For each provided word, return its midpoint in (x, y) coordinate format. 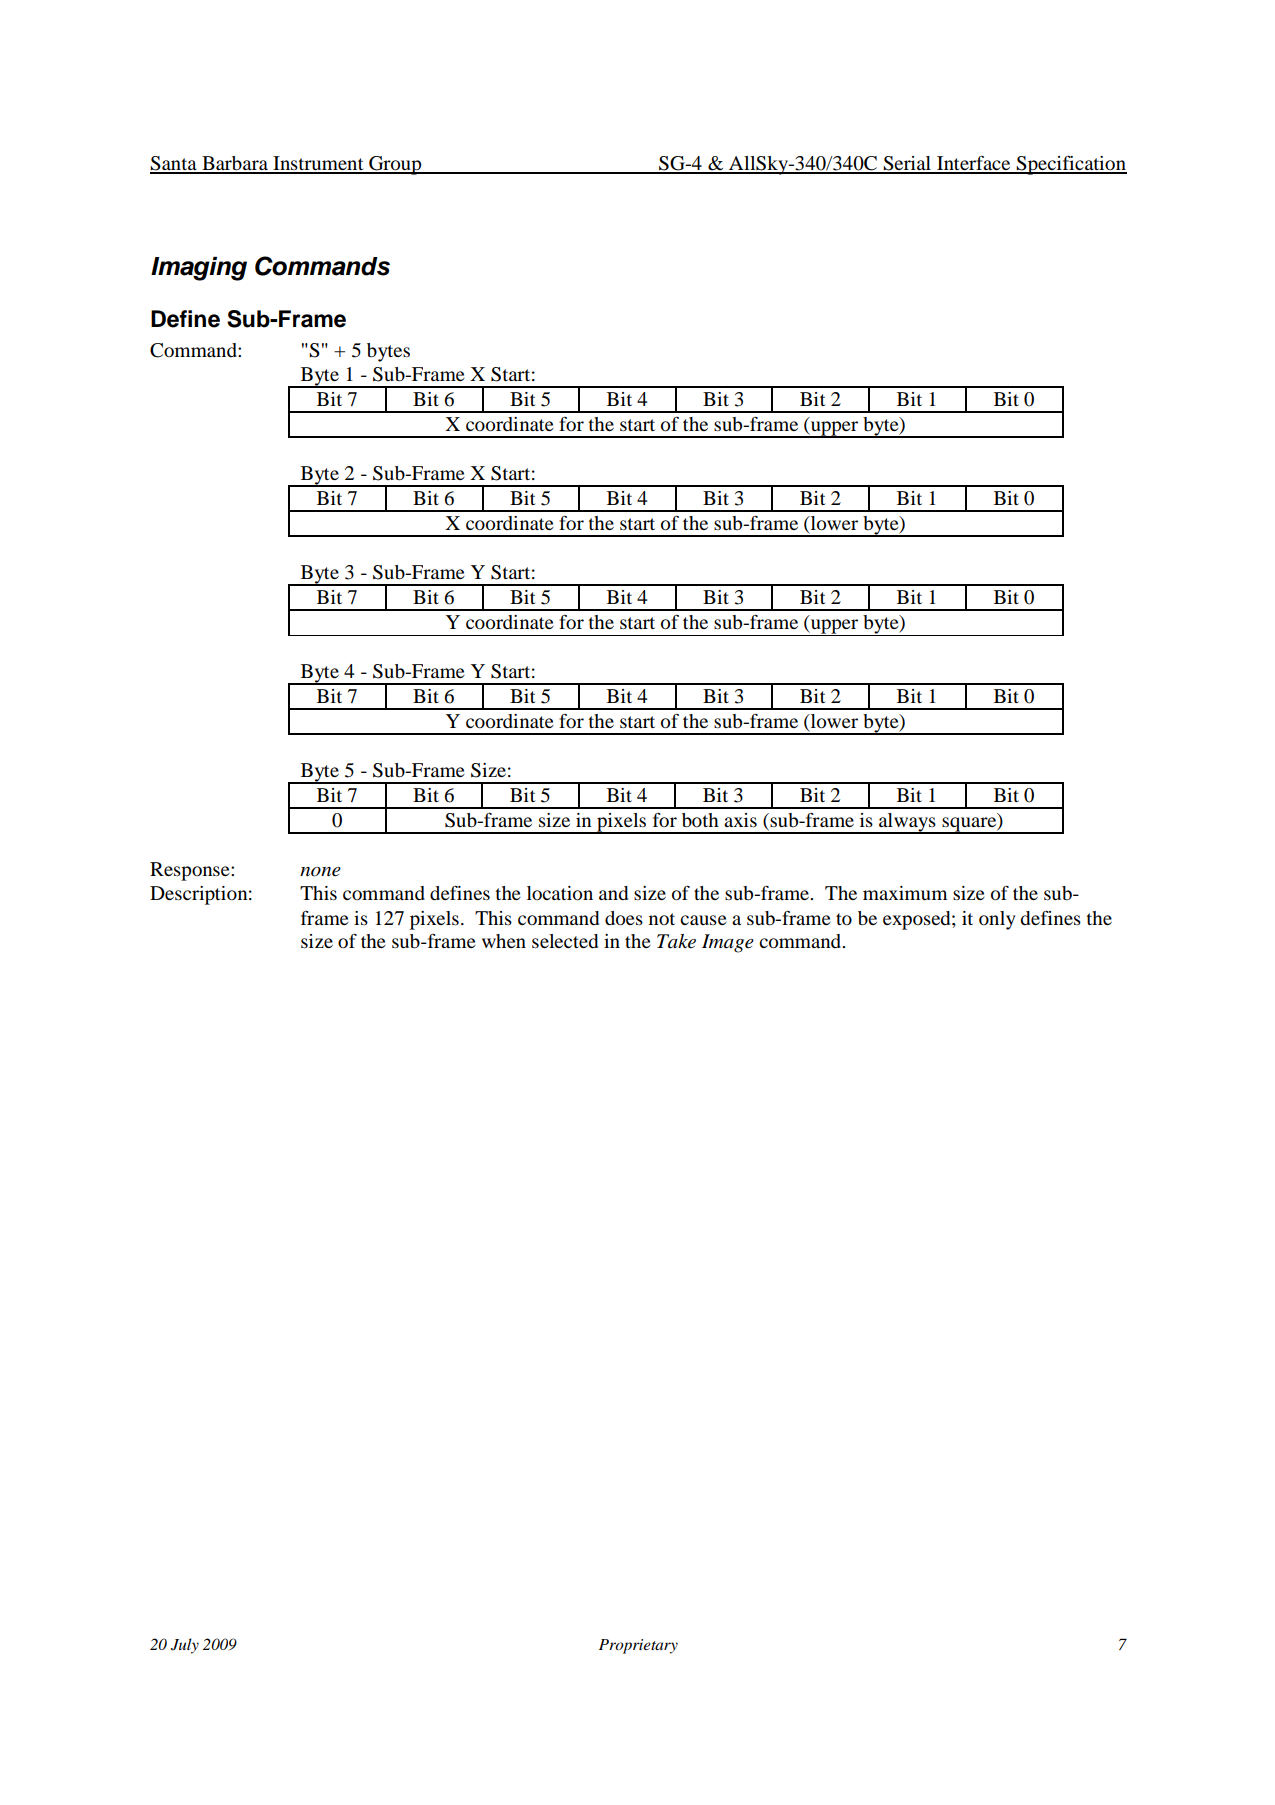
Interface (974, 164)
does (624, 918)
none (320, 872)
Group (395, 165)
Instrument (318, 164)
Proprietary (638, 1646)
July (185, 1646)
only (997, 920)
